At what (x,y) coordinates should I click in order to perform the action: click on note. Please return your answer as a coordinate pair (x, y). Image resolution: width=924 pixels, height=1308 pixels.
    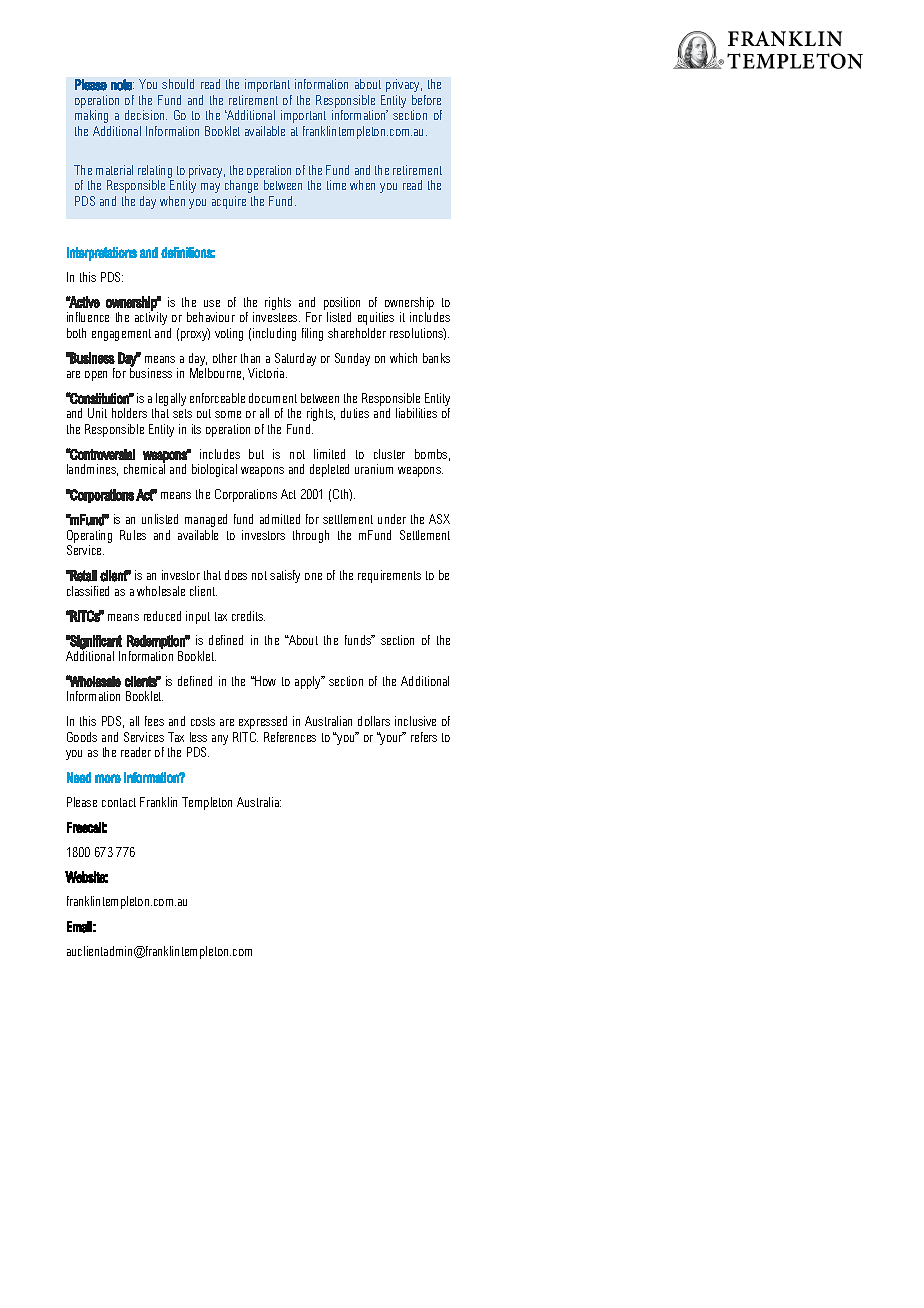
    Looking at the image, I should click on (122, 85).
